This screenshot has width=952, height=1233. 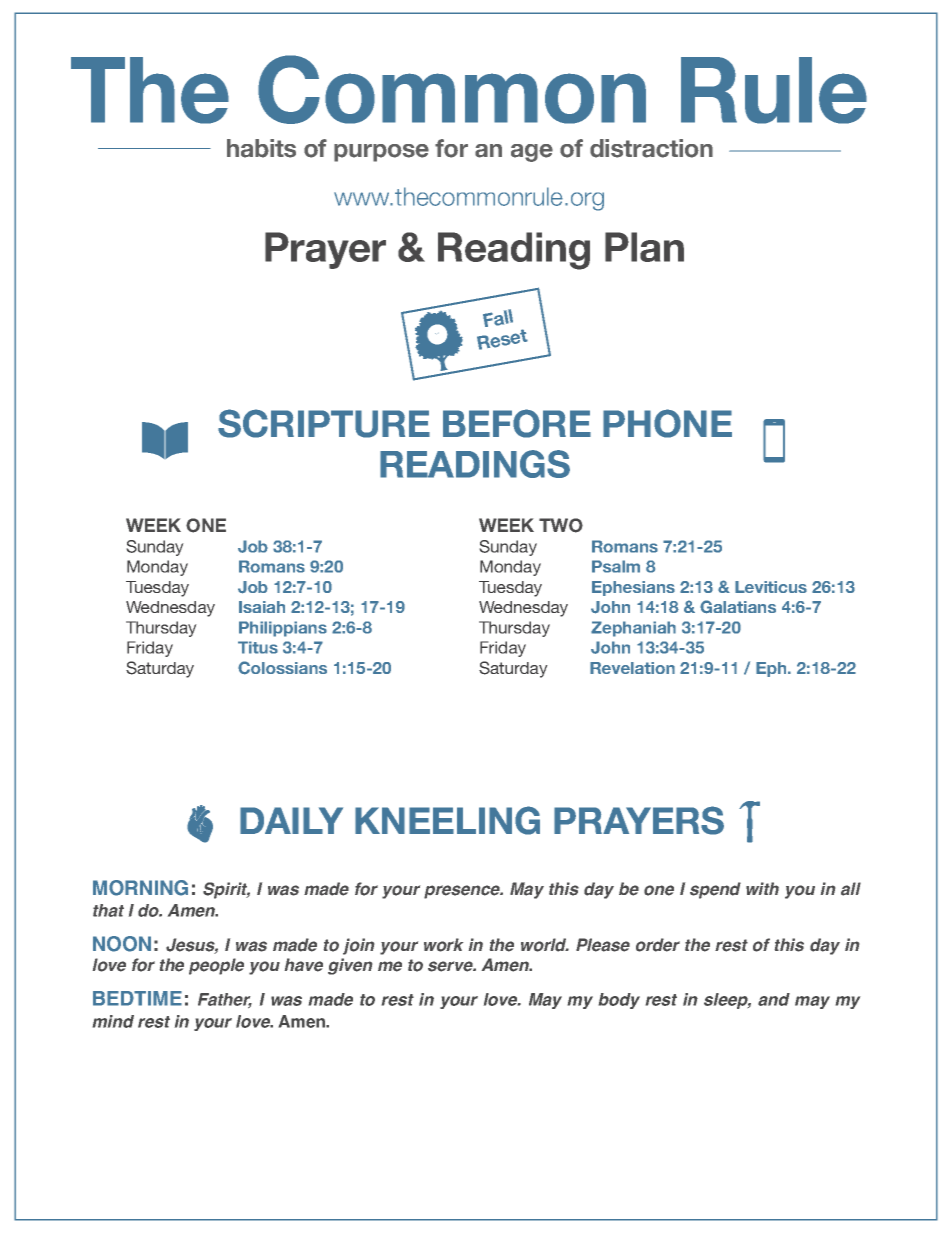 What do you see at coordinates (651, 148) in the screenshot?
I see `distraction` at bounding box center [651, 148].
